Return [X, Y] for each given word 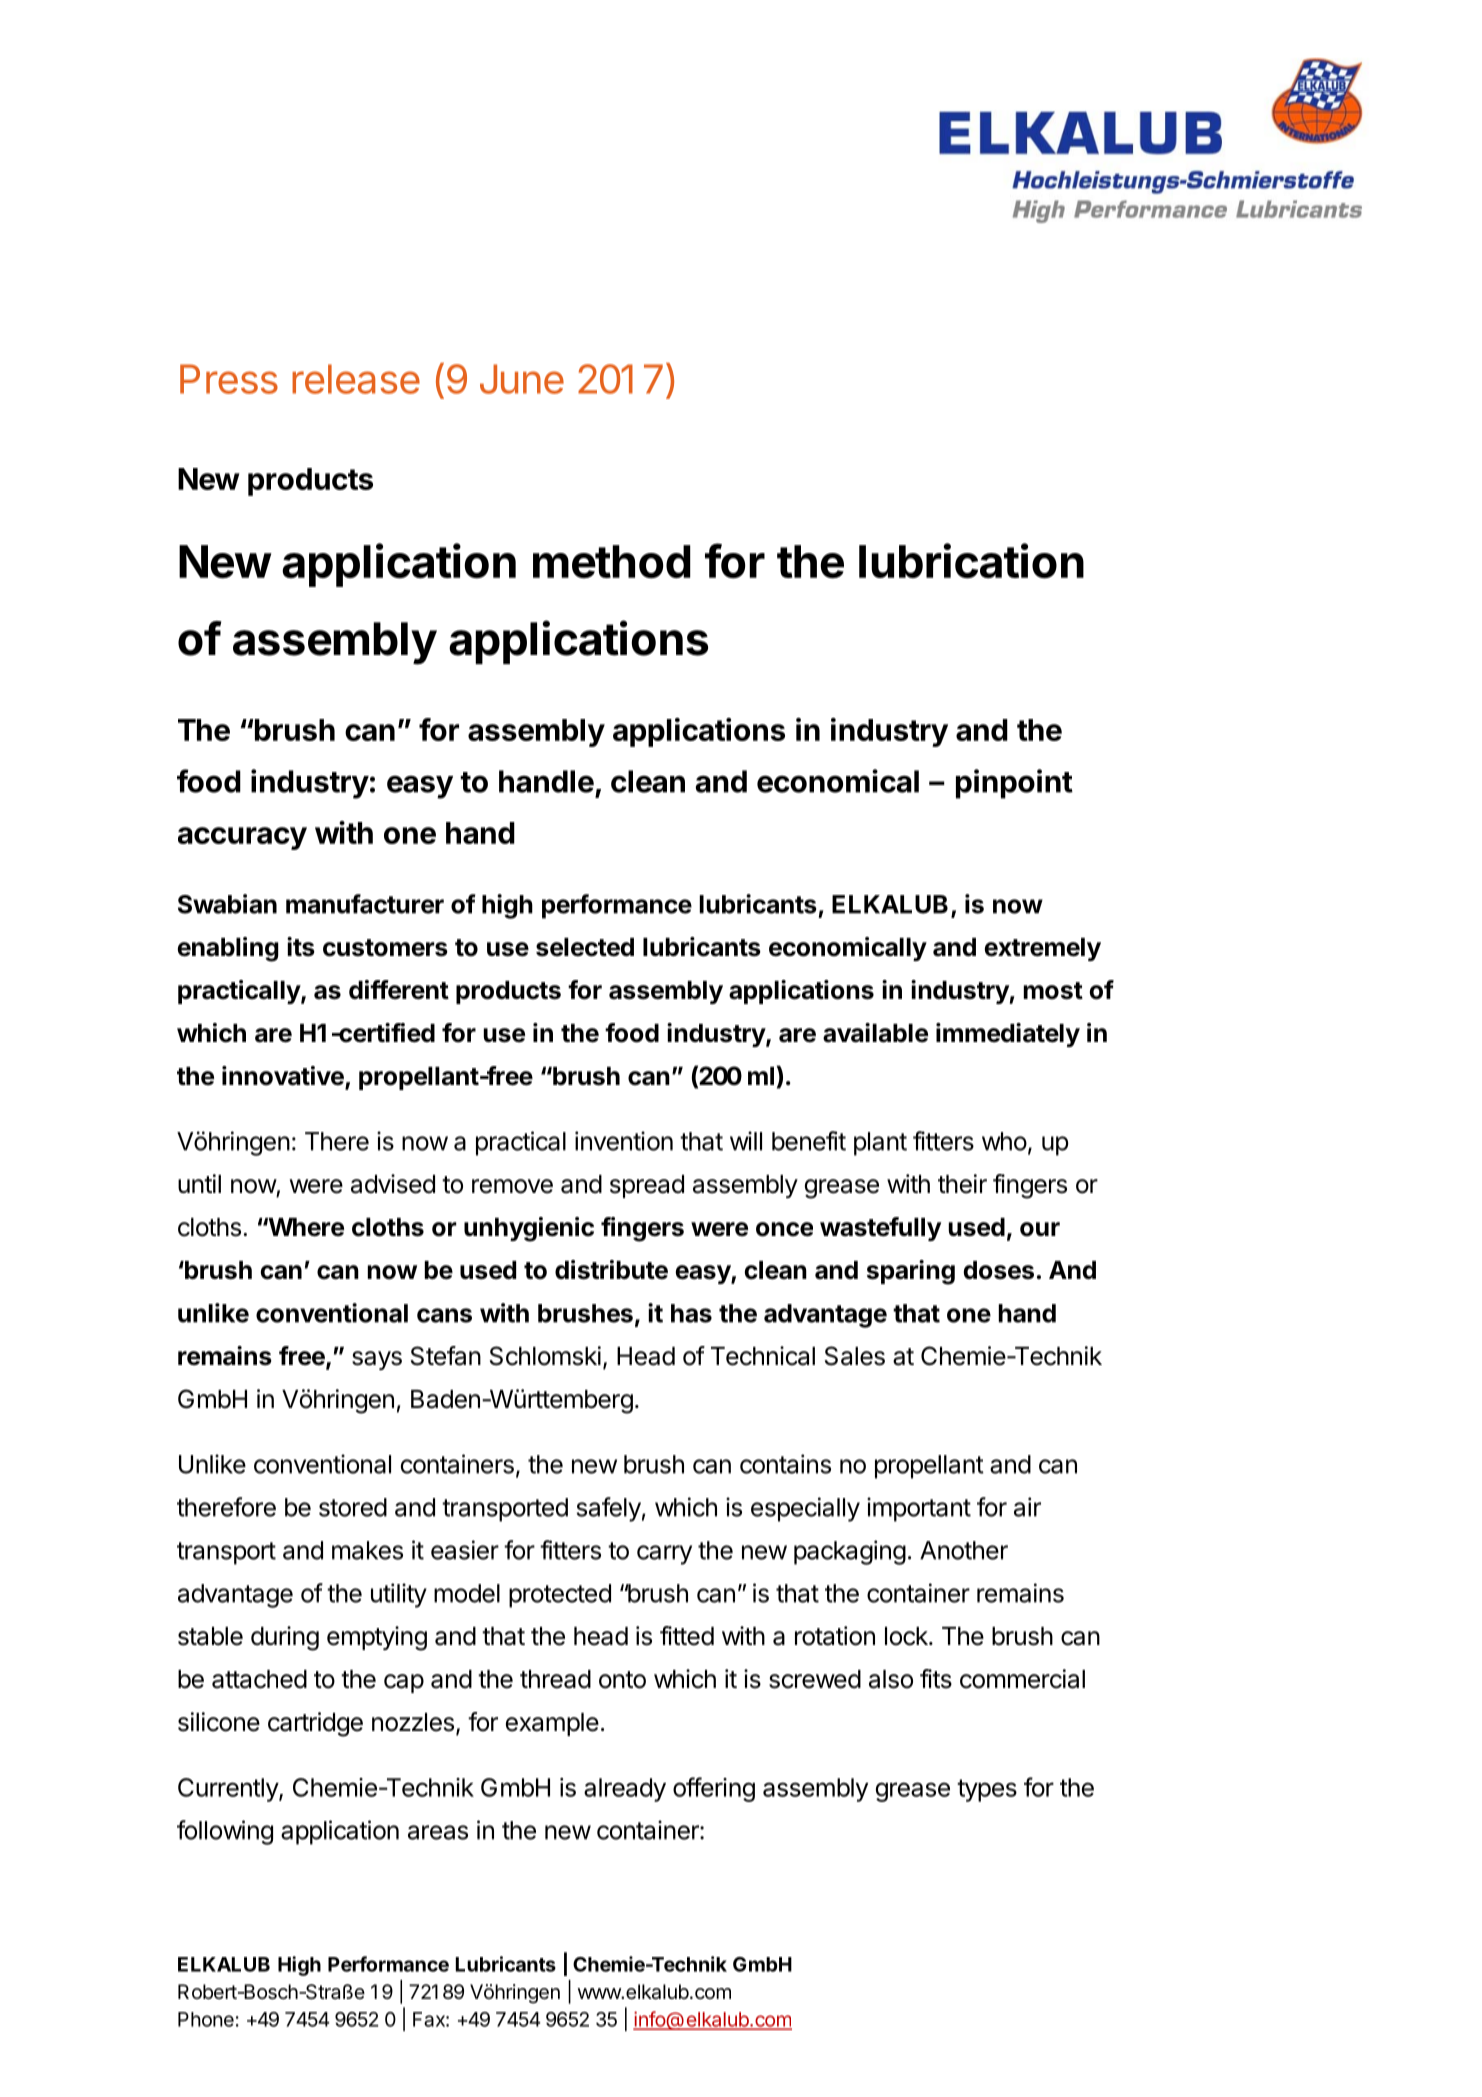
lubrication [971, 561]
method [612, 562]
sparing [911, 1272]
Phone [206, 2019]
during [285, 1638]
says [377, 1360]
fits [936, 1679]
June [522, 379]
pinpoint [1014, 784]
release [356, 379]
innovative [284, 1077]
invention [624, 1141]
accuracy [242, 838]
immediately [1008, 1035]
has [691, 1313]
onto [622, 1680]
